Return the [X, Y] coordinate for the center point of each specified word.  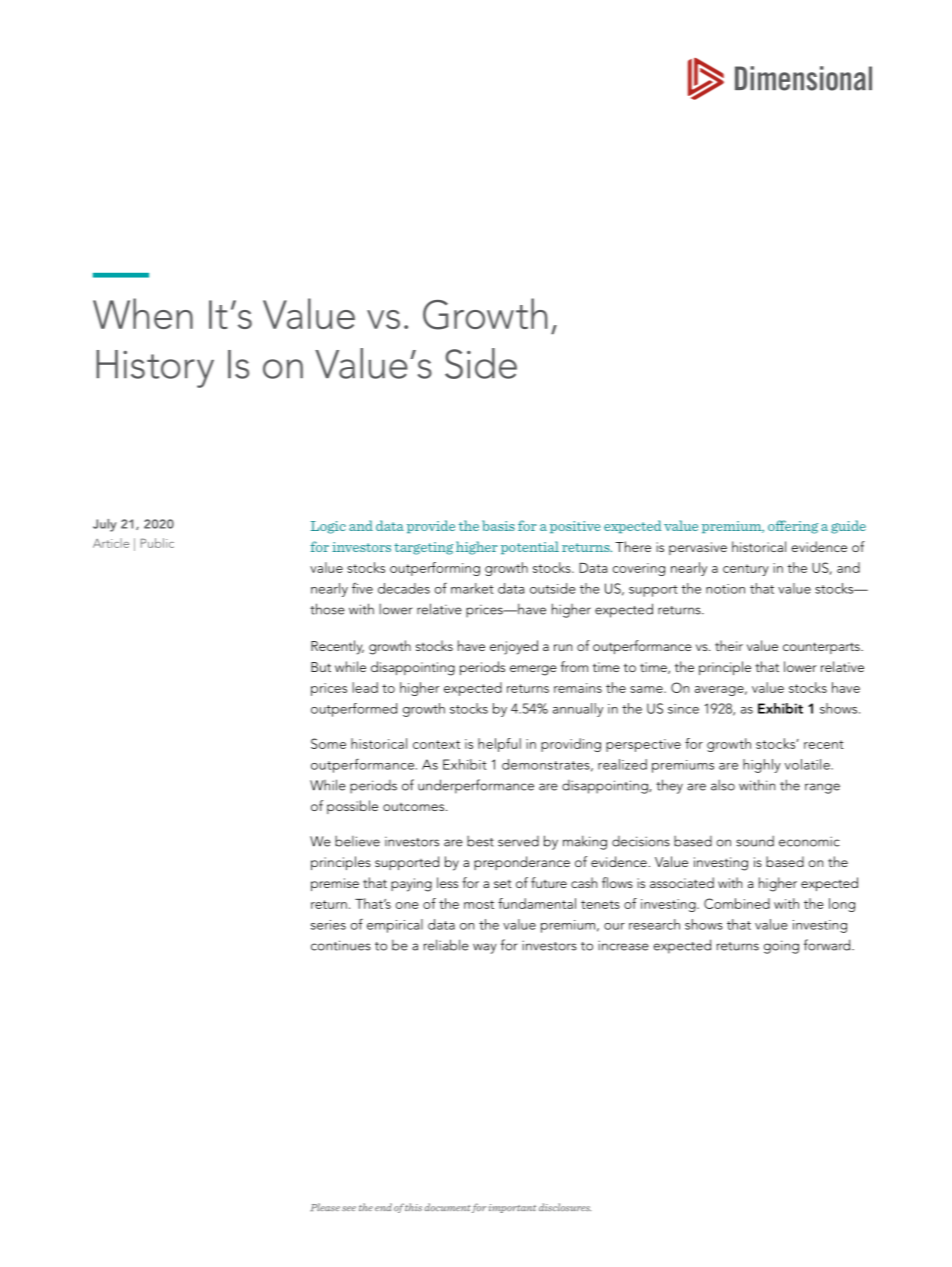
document [447, 1207]
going [781, 947]
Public [157, 543]
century [746, 570]
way [485, 948]
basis [498, 525]
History [155, 369]
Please [325, 1207]
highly [762, 766]
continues [341, 945]
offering [793, 527]
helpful [499, 745]
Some [328, 743]
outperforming [435, 569]
